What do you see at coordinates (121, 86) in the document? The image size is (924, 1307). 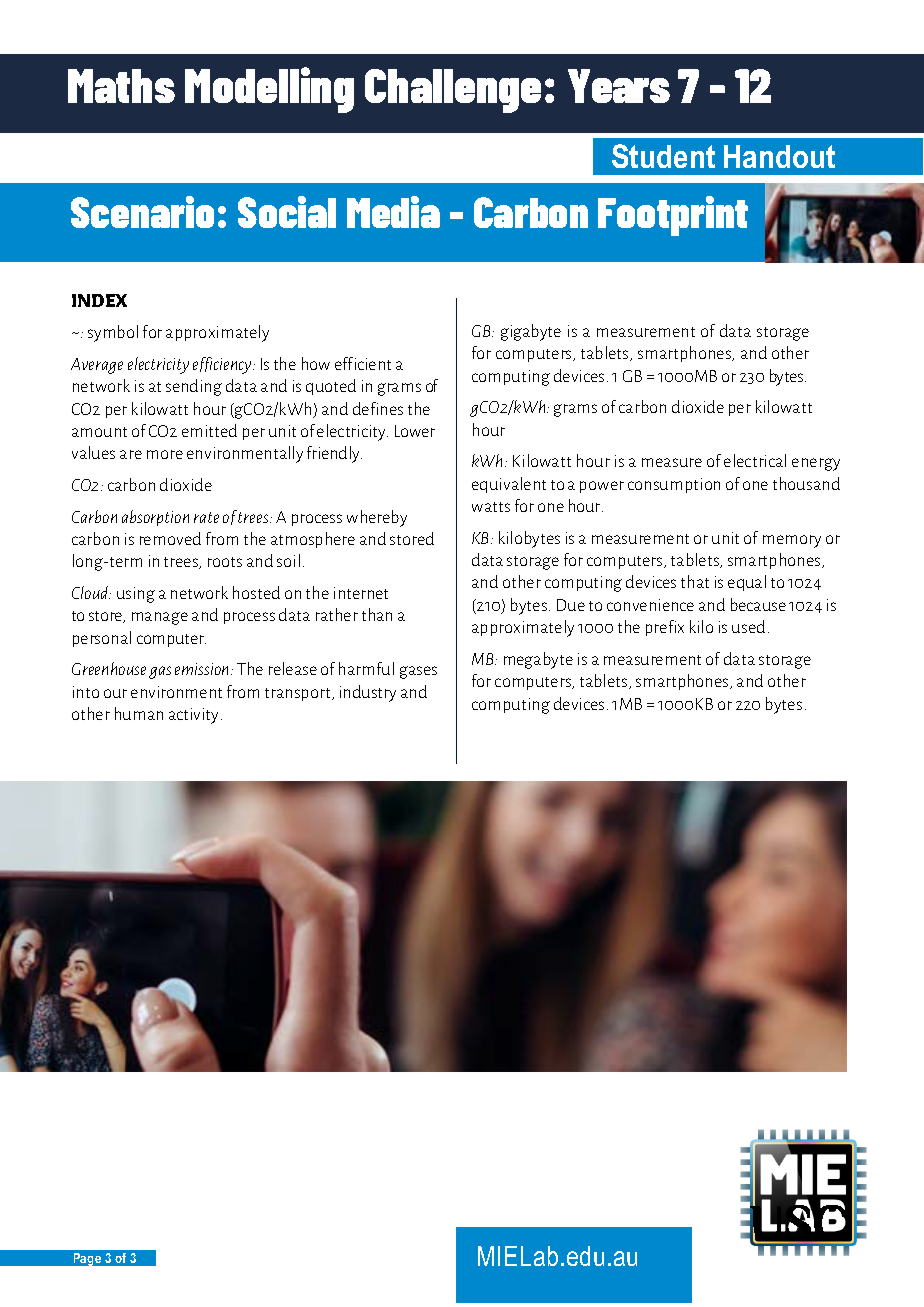 I see `Maths` at bounding box center [121, 86].
